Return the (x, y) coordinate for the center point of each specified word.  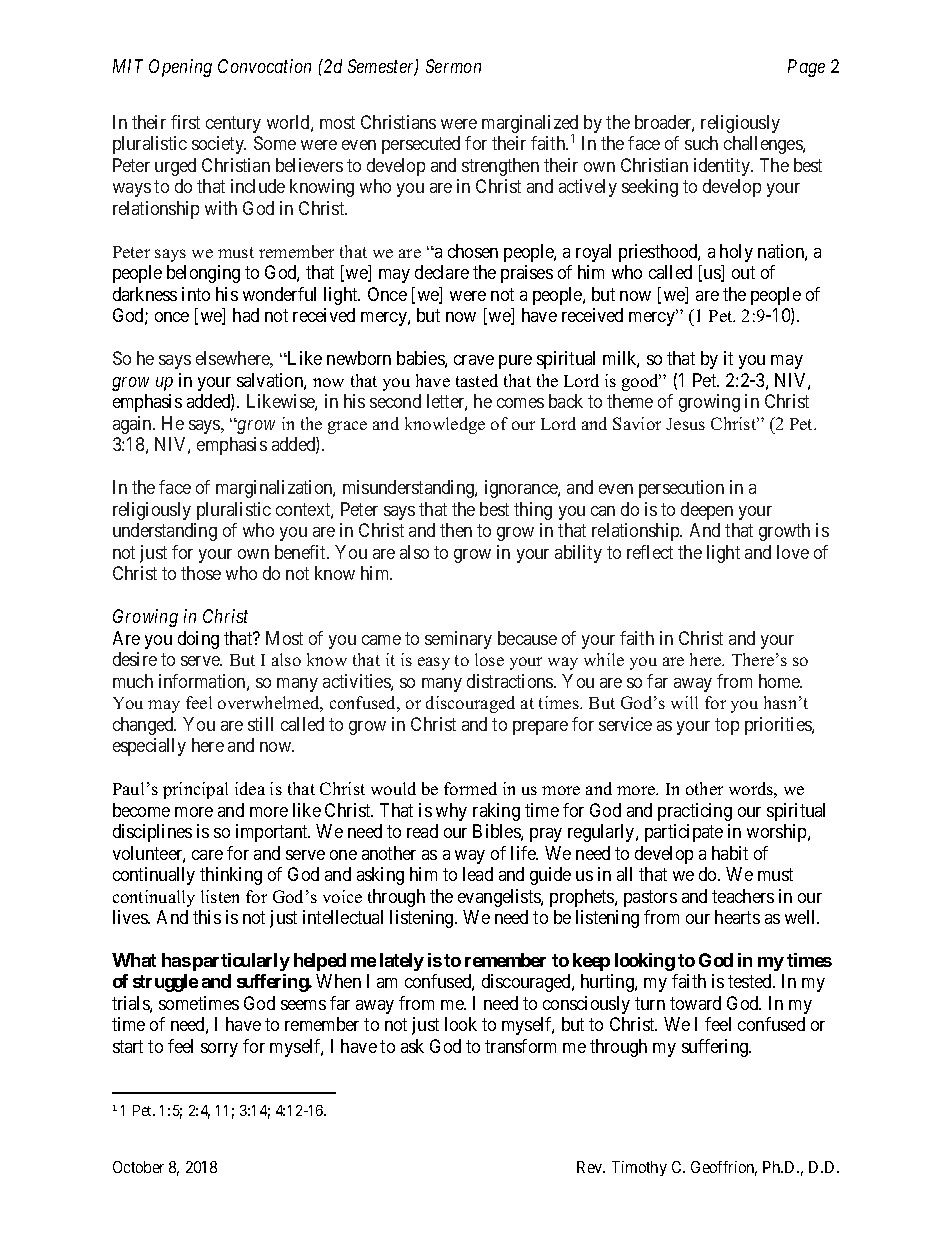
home (780, 681)
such (701, 143)
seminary (458, 640)
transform (520, 1046)
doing (198, 640)
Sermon (453, 66)
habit (730, 853)
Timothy (639, 1168)
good (641, 382)
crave (474, 360)
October (138, 1167)
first (185, 122)
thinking (231, 876)
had (246, 315)
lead (478, 874)
